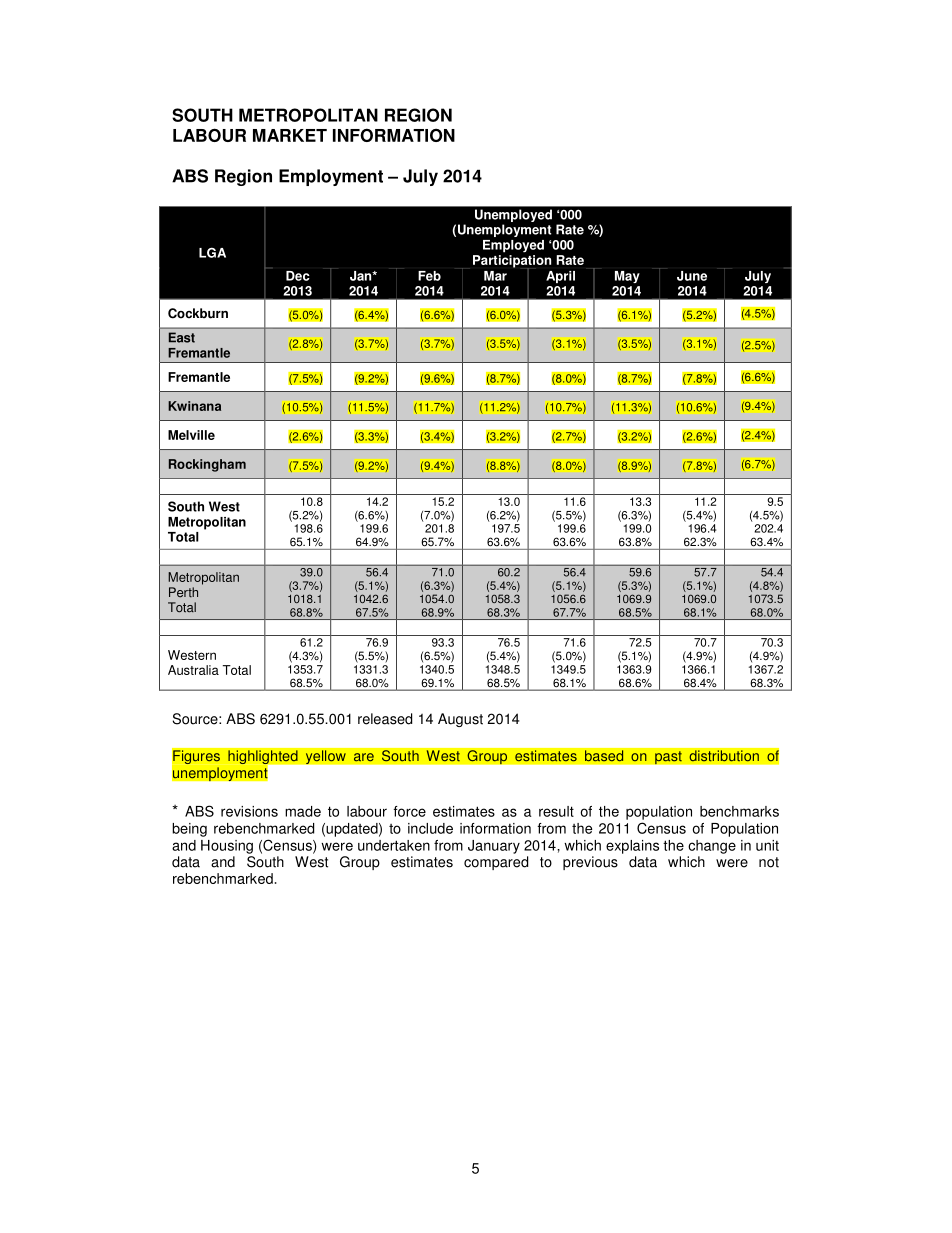  What do you see at coordinates (429, 276) in the page?
I see `Feb` at bounding box center [429, 276].
